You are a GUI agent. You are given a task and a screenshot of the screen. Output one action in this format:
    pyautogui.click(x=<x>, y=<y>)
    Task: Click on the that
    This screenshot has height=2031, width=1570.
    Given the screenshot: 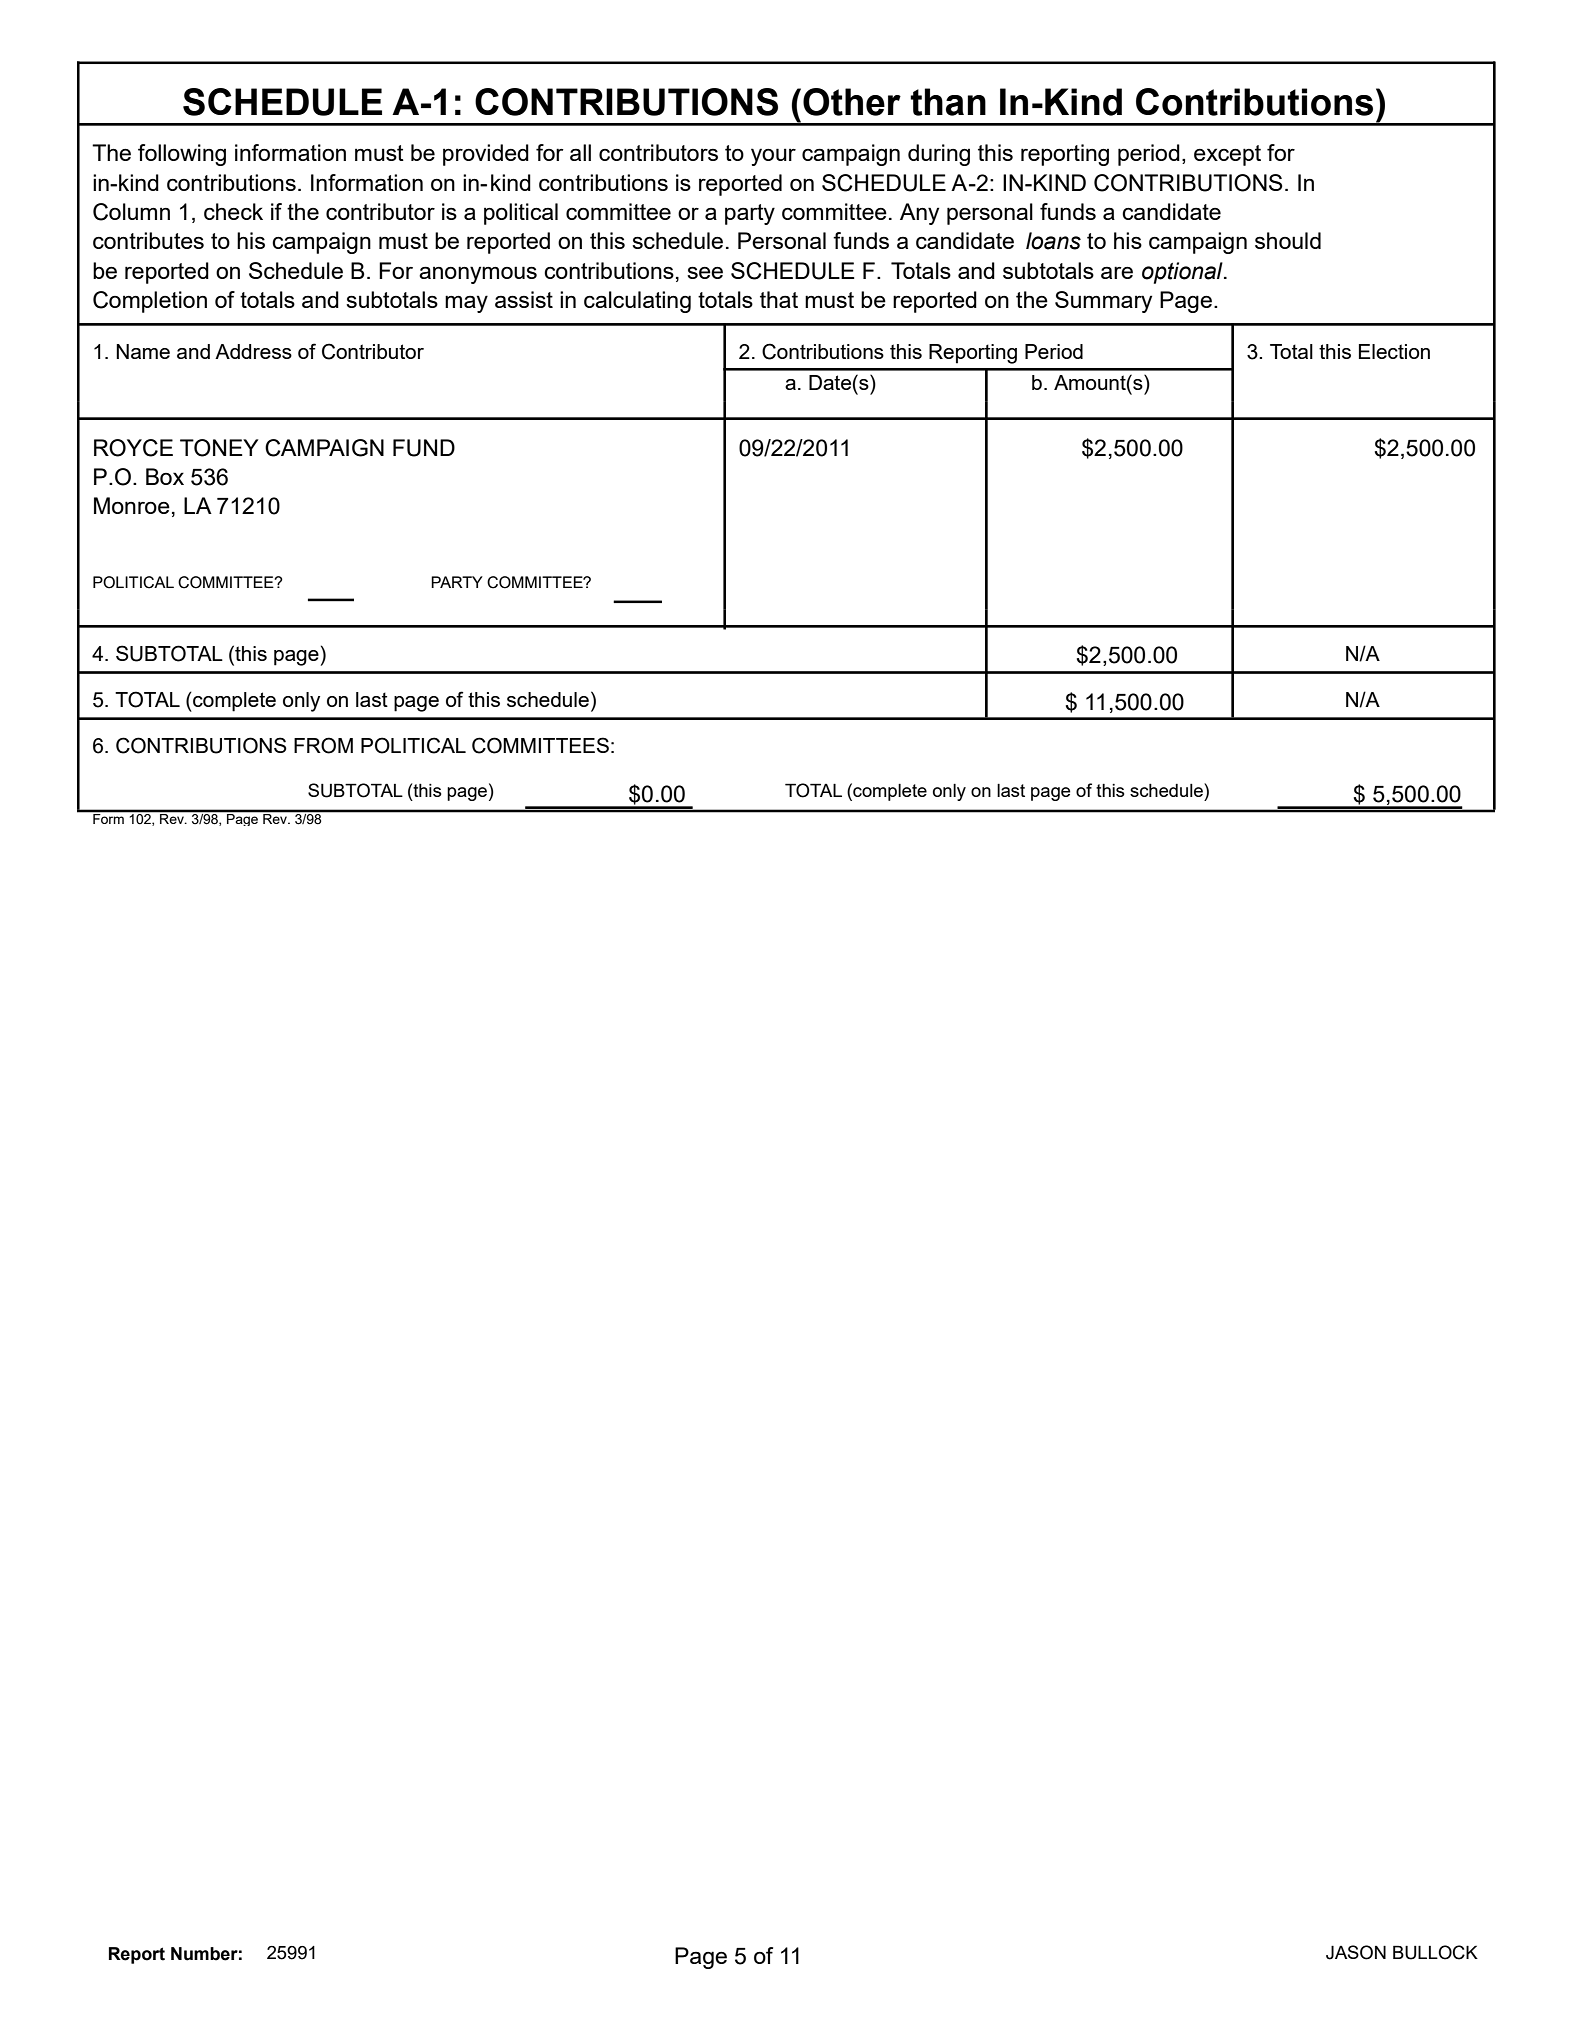 What is the action you would take?
    pyautogui.click(x=779, y=299)
